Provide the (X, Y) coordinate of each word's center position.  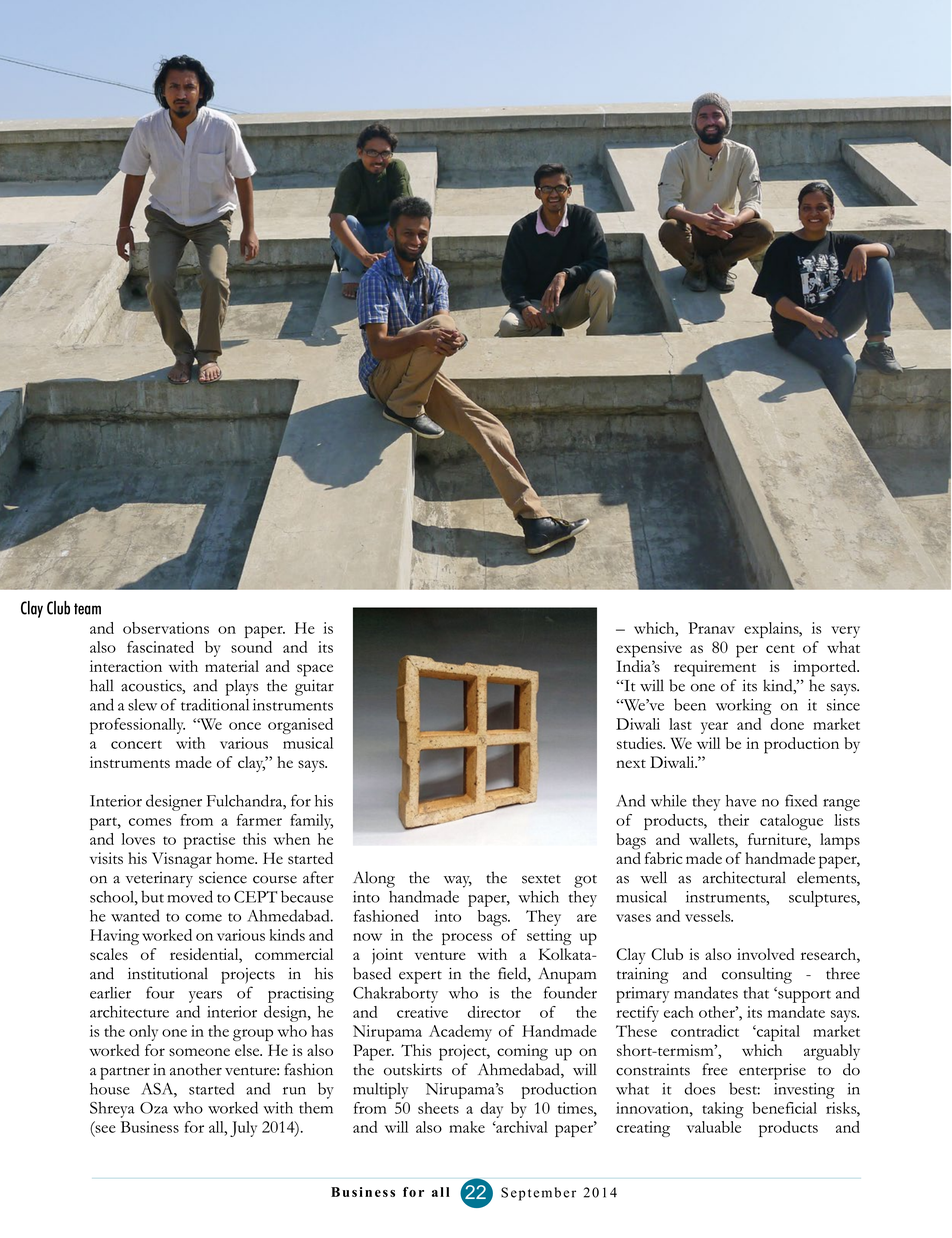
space (315, 670)
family (311, 822)
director (494, 1012)
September (538, 1194)
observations (166, 628)
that (756, 993)
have (741, 801)
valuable (714, 1127)
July (243, 1129)
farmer (259, 820)
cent (780, 649)
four (160, 992)
